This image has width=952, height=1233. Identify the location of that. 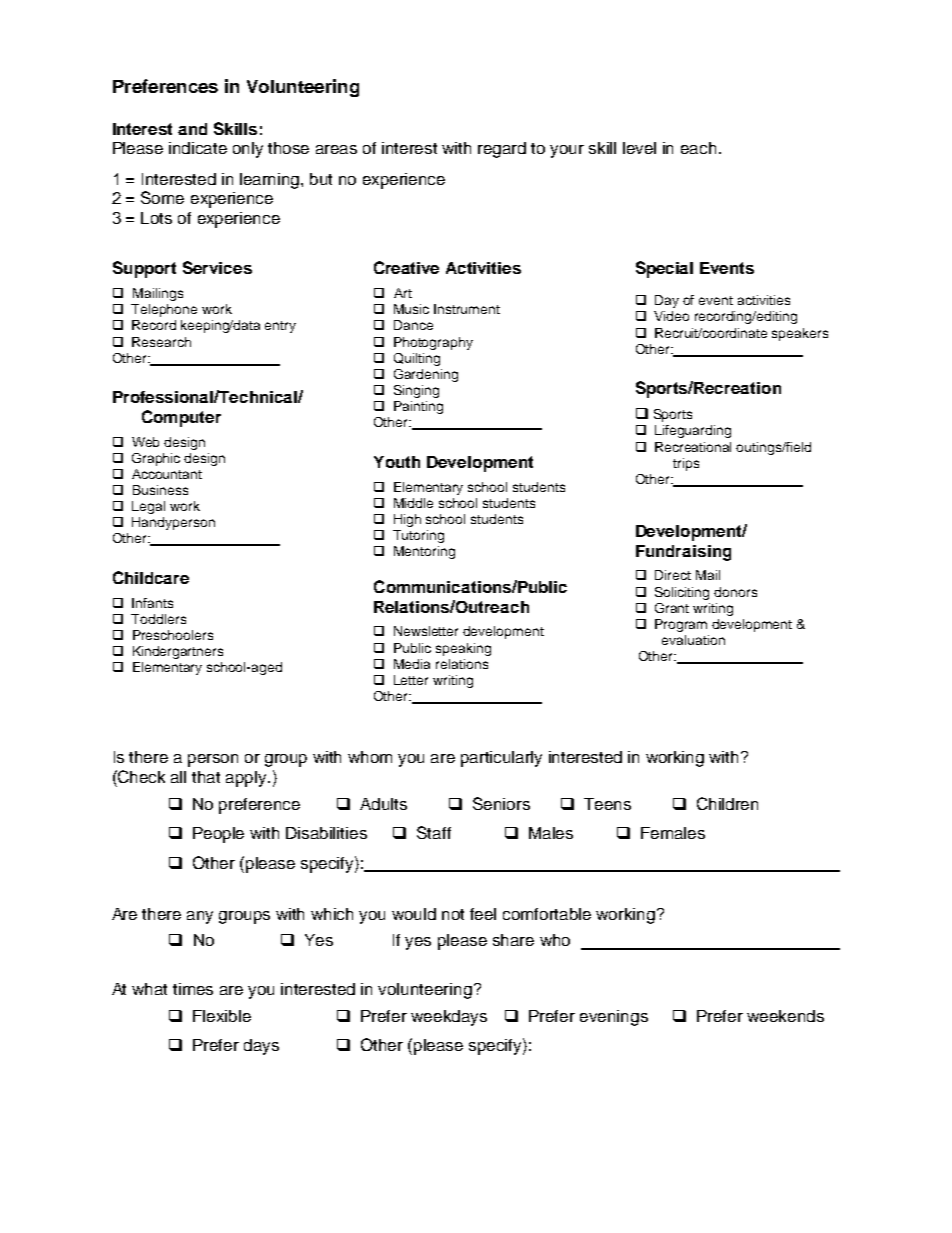
(206, 777).
